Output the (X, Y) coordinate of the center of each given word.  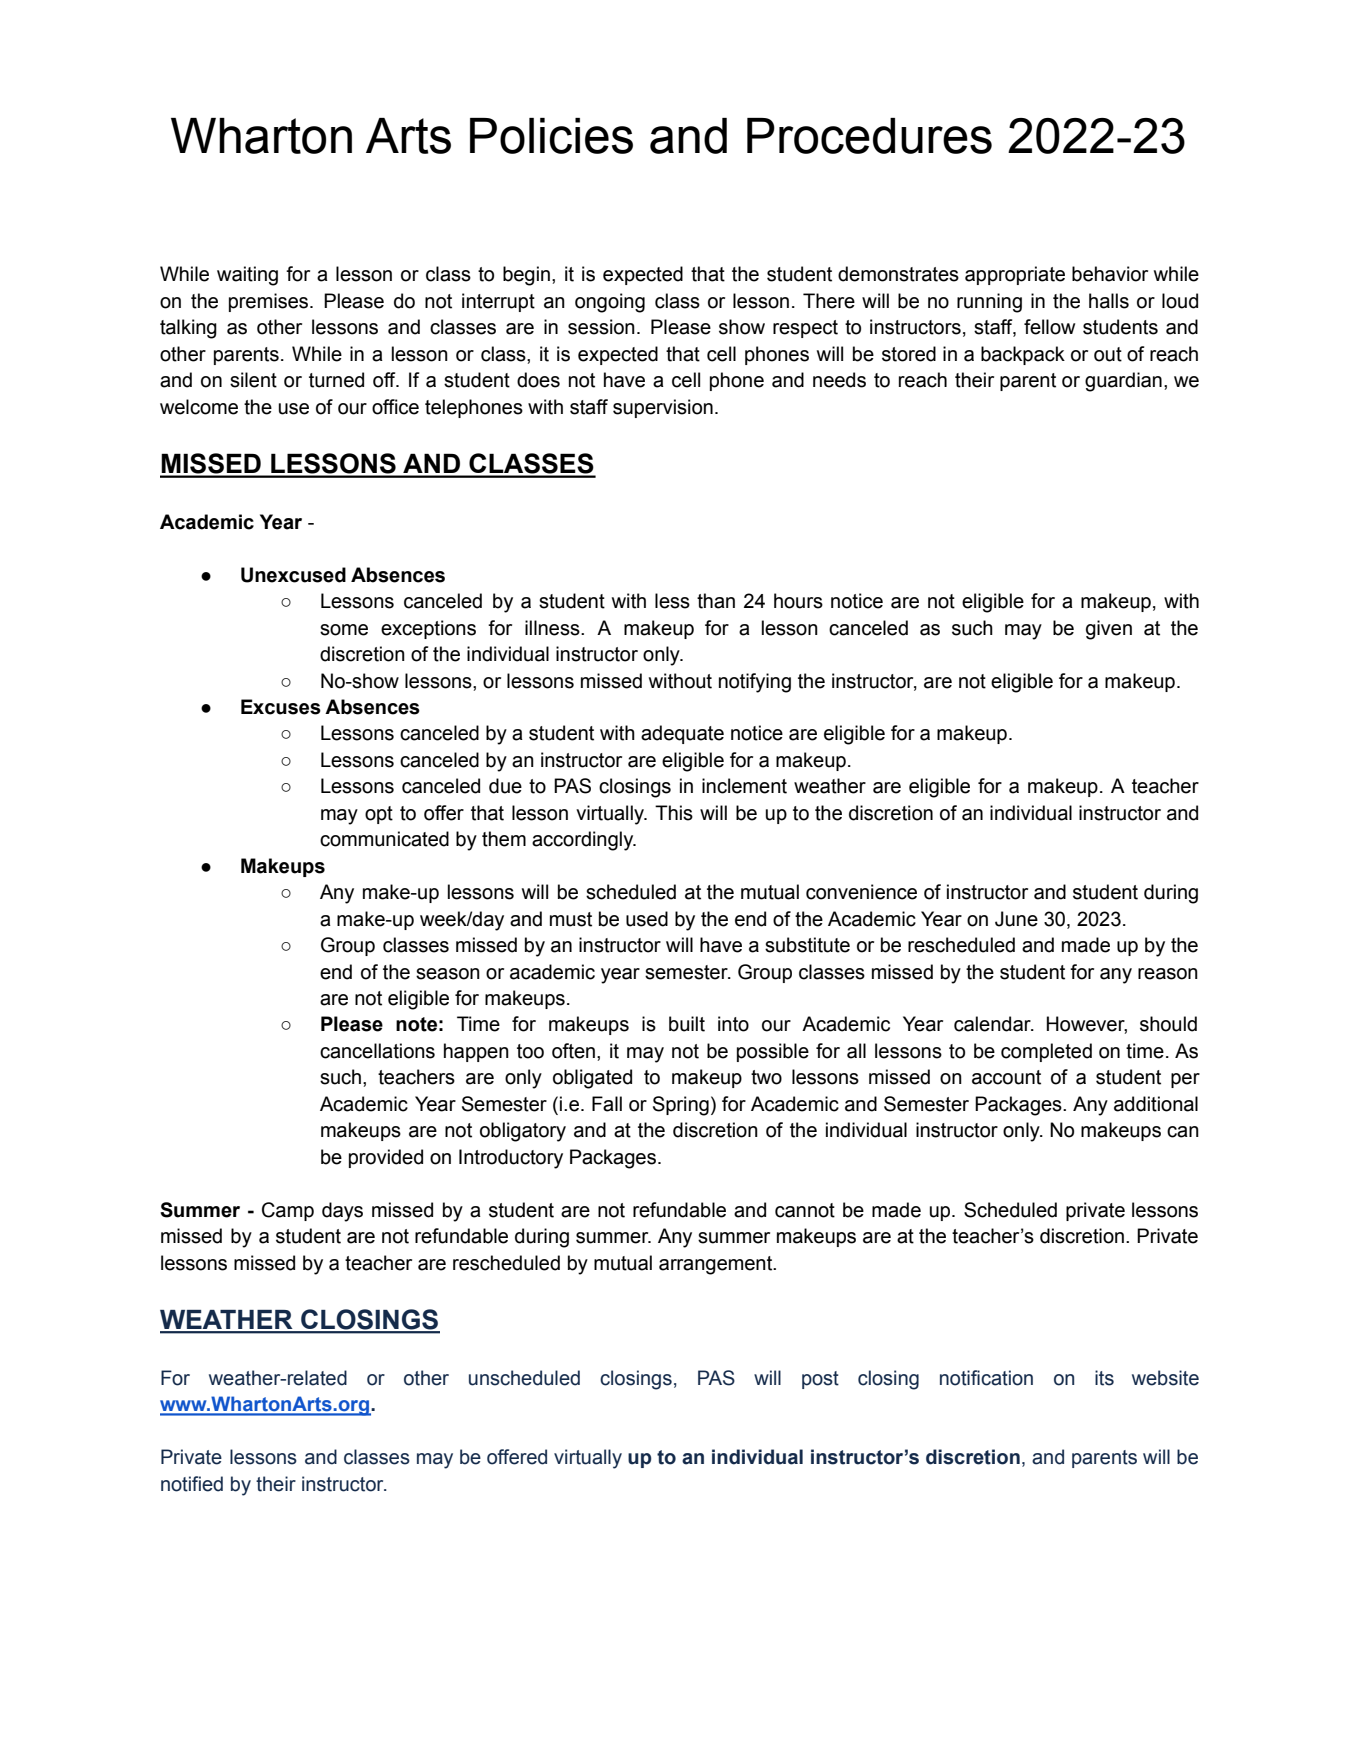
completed (1046, 1052)
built (687, 1024)
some (344, 630)
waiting (247, 276)
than (716, 601)
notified (192, 1484)
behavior (1110, 274)
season (448, 974)
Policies (551, 136)
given (1109, 630)
